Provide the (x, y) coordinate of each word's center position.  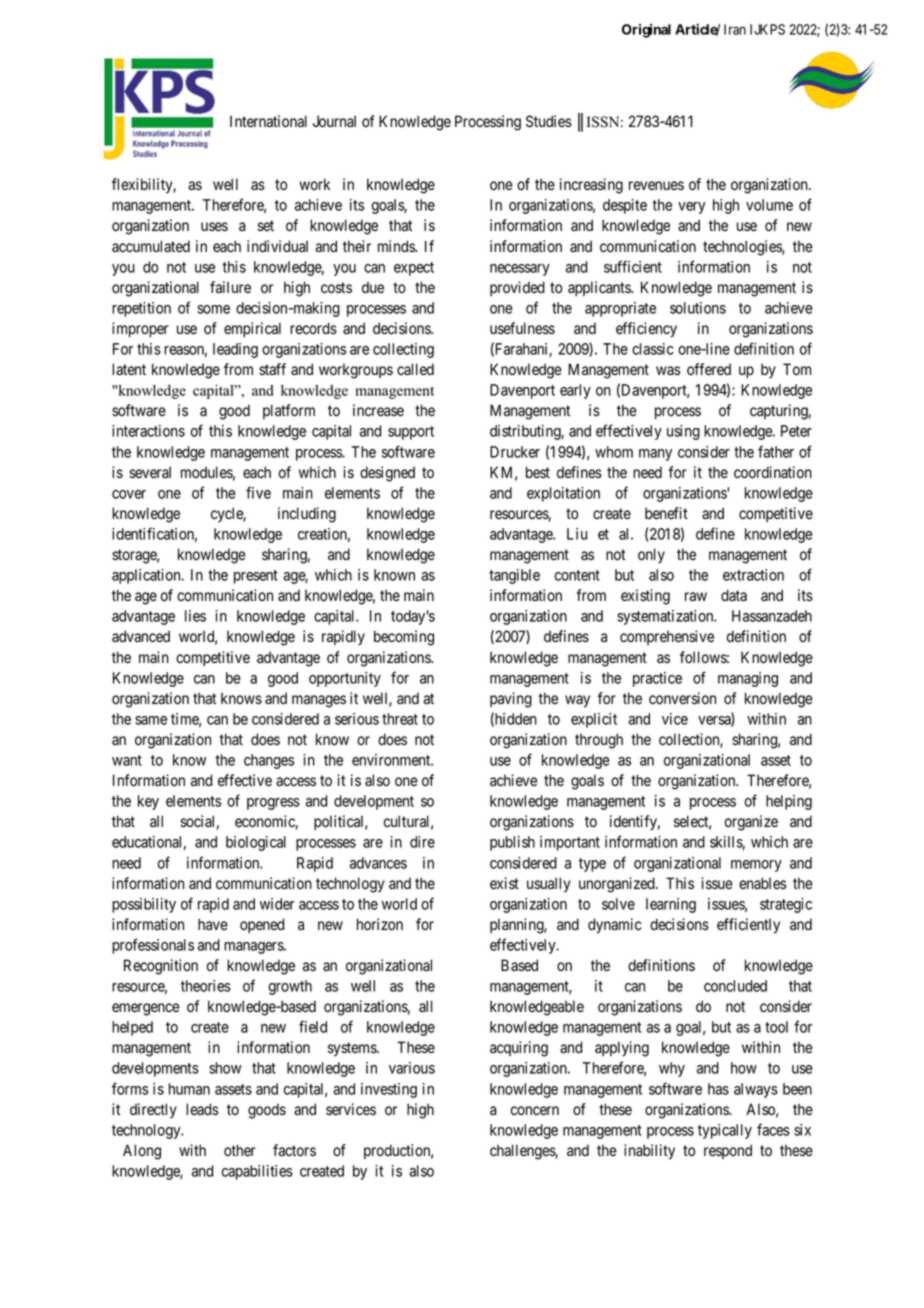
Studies (549, 121)
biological (256, 843)
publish (512, 843)
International (268, 121)
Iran (735, 29)
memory (756, 866)
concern (535, 1111)
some (213, 309)
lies (195, 616)
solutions (698, 308)
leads (202, 1109)
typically (725, 1131)
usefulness (522, 328)
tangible (514, 576)
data (734, 595)
